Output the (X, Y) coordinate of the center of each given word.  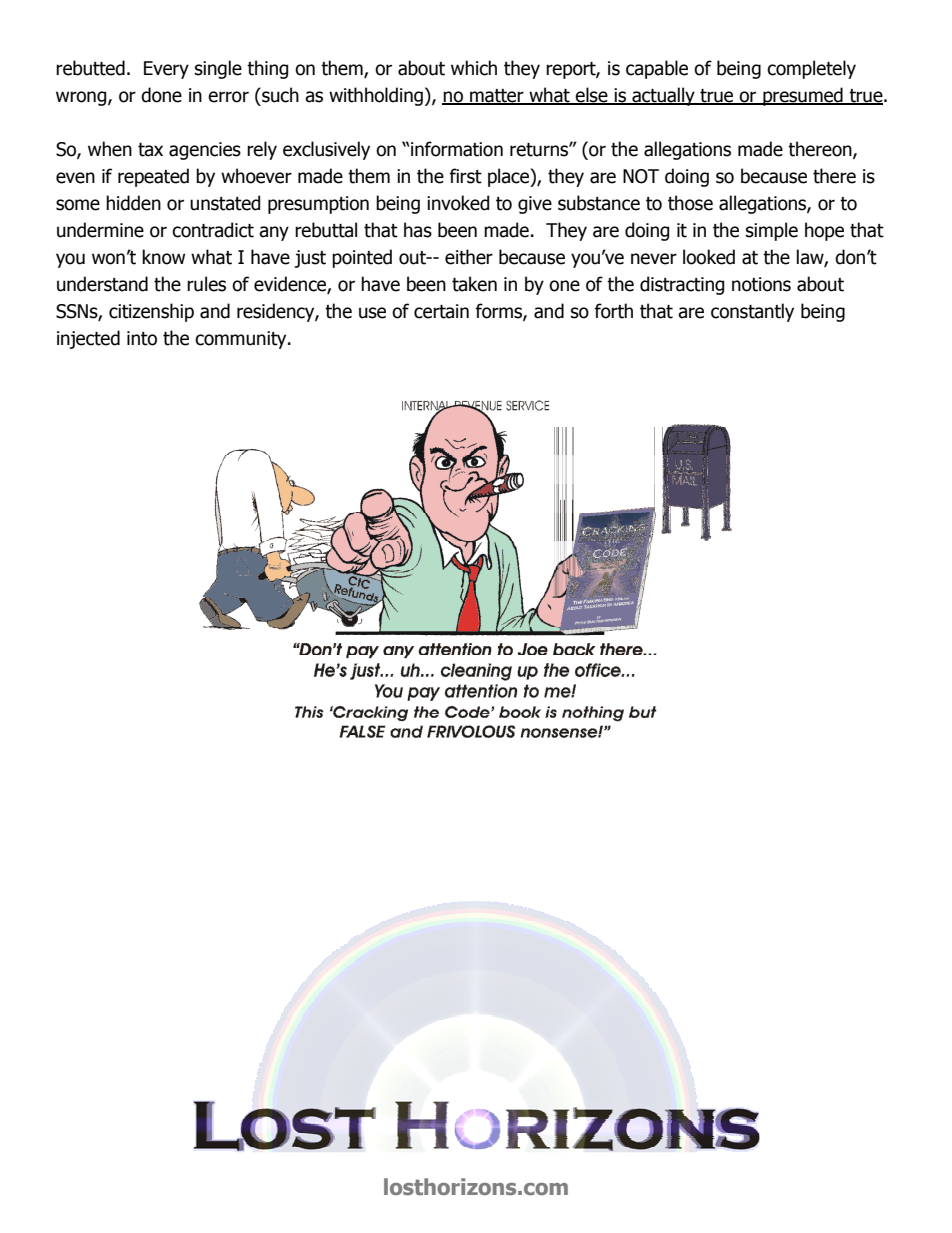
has (418, 230)
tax (150, 150)
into (142, 338)
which (474, 68)
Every (166, 70)
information (457, 149)
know (163, 257)
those (690, 203)
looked (709, 257)
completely (811, 69)
